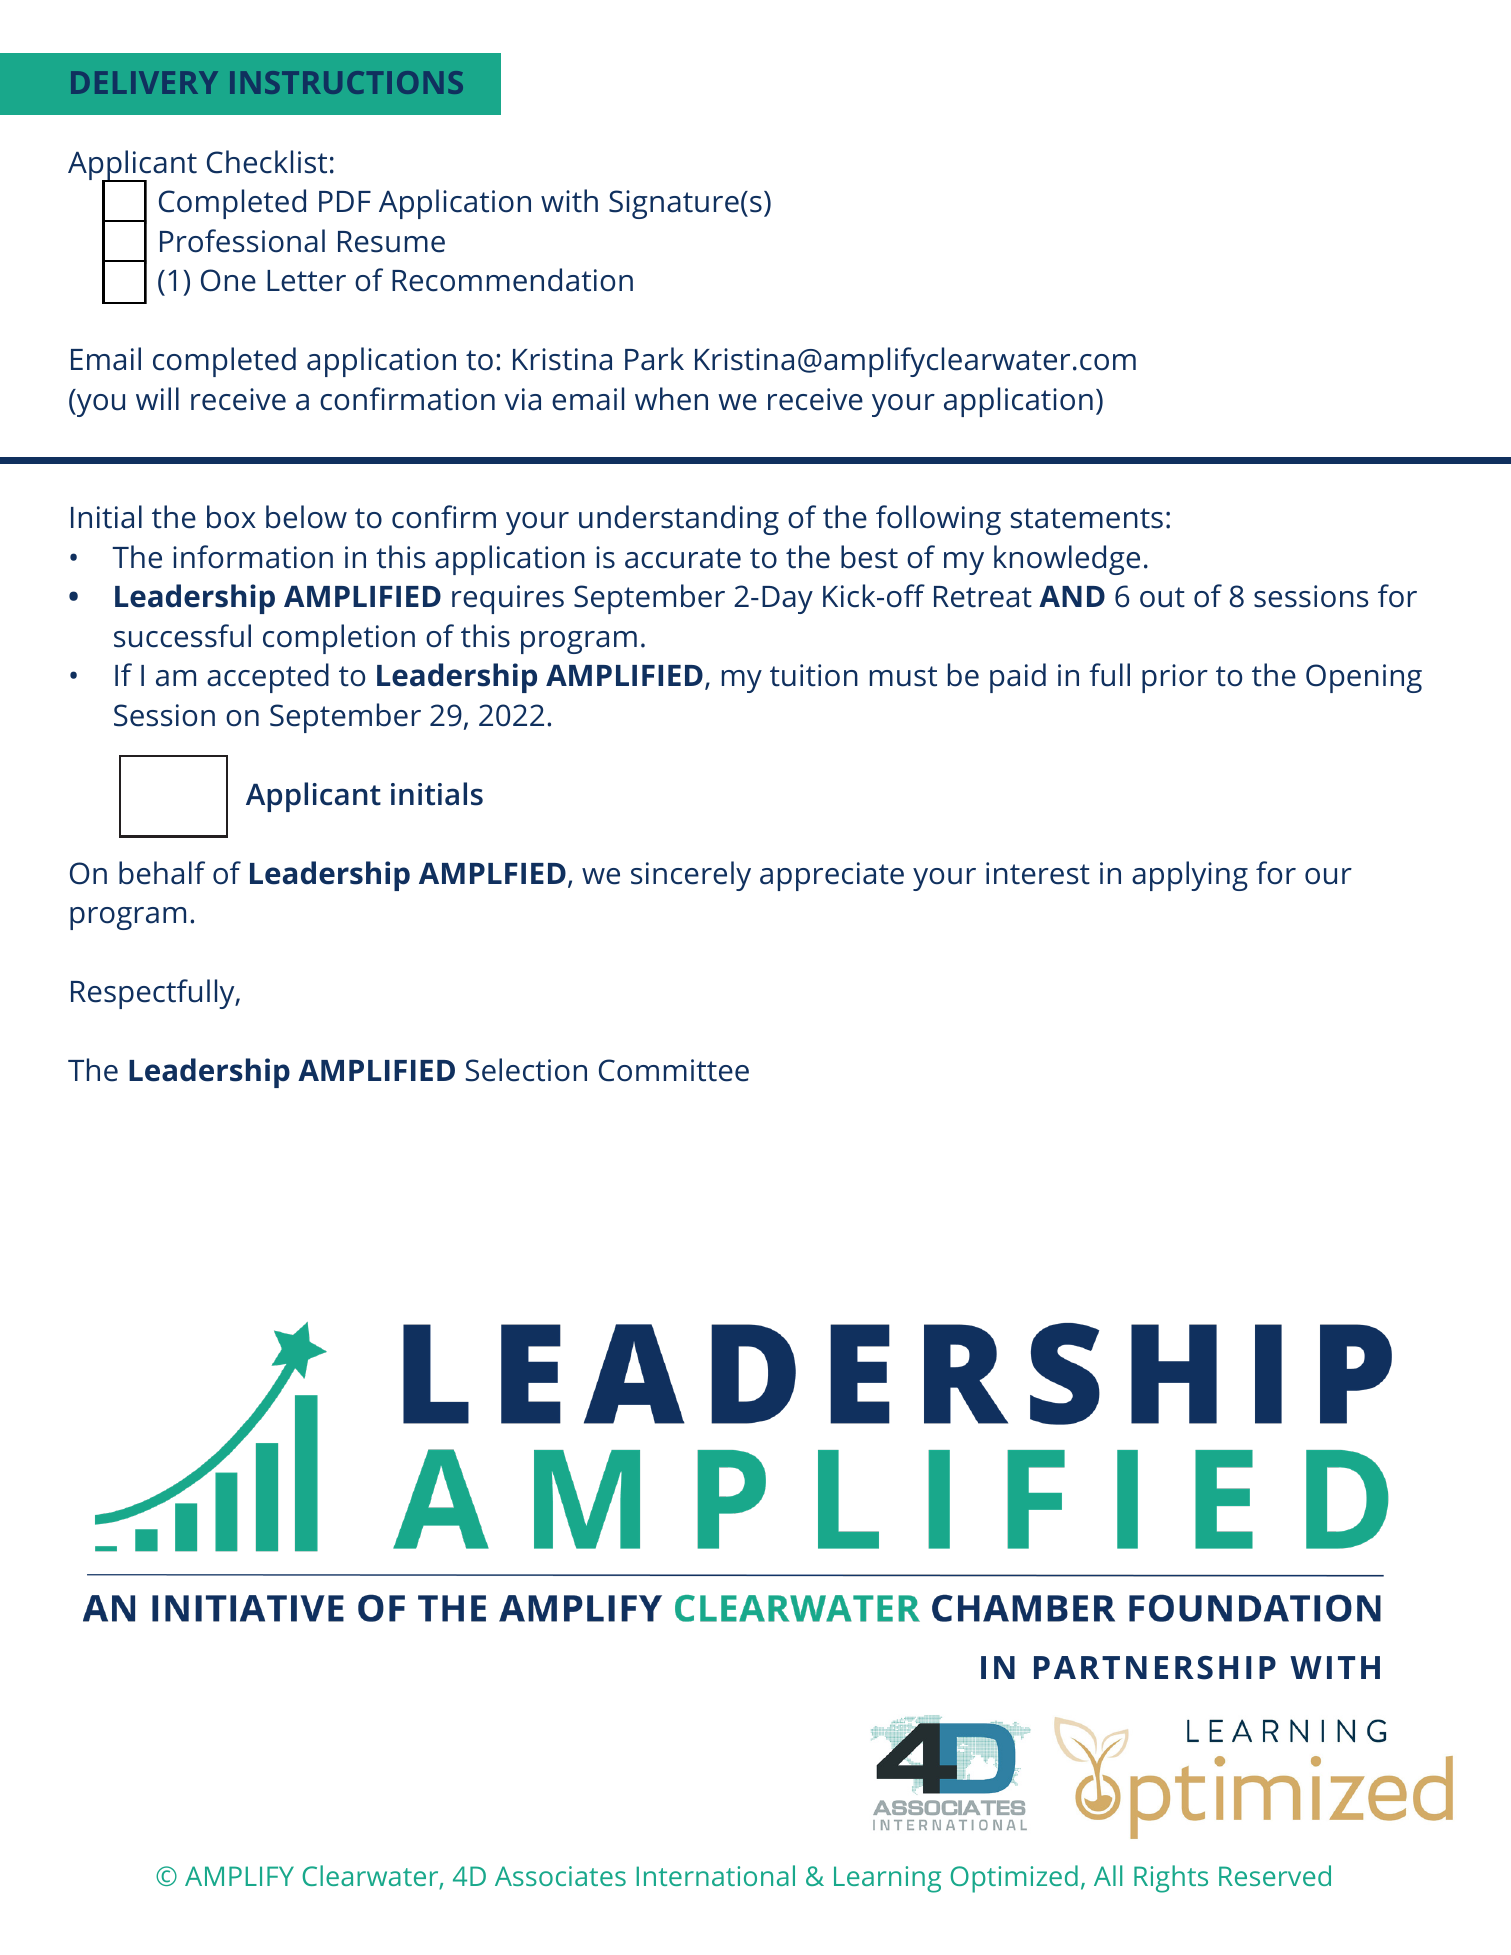  I want to click on statements, so click(1087, 518).
